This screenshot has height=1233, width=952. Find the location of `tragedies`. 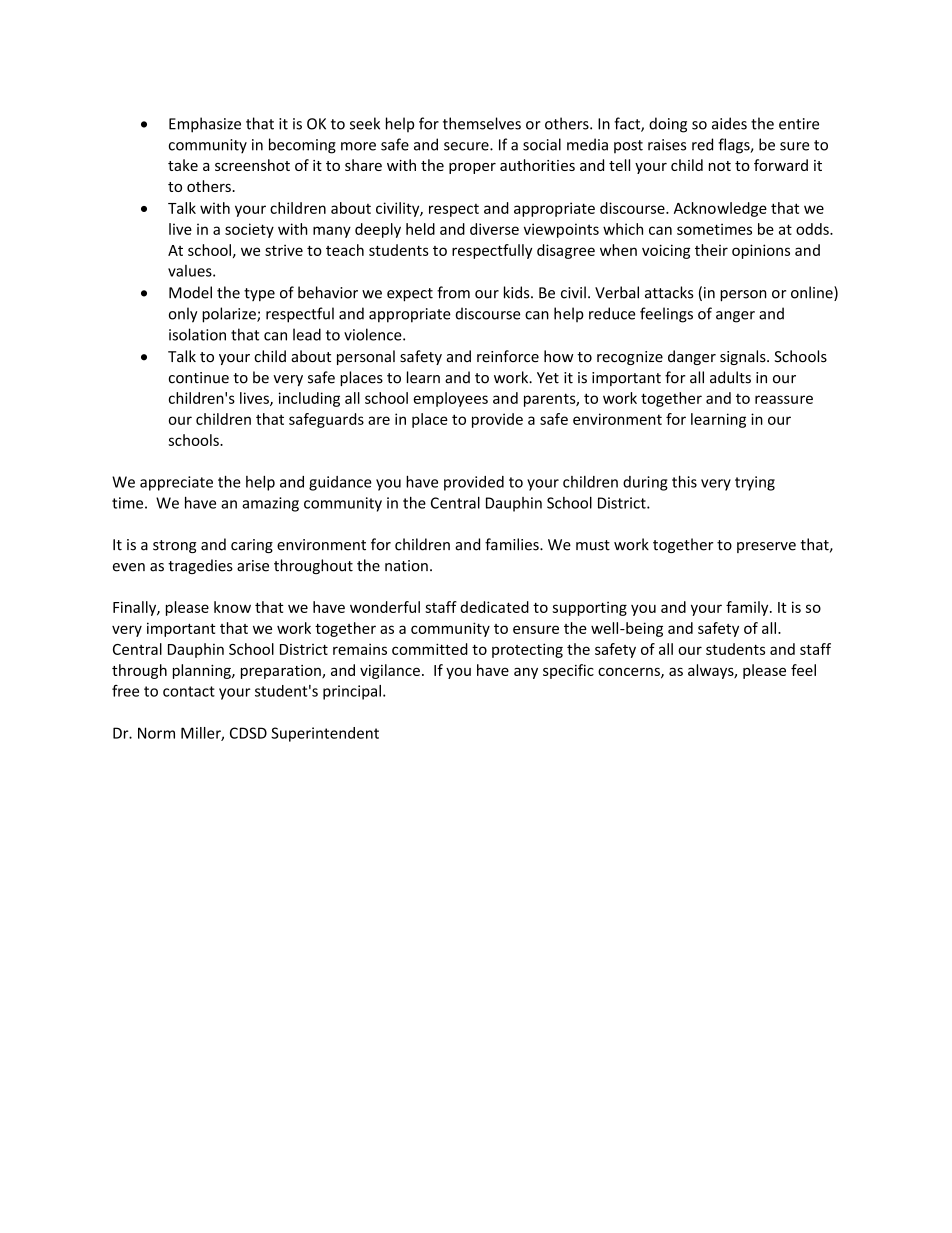

tragedies is located at coordinates (200, 566).
